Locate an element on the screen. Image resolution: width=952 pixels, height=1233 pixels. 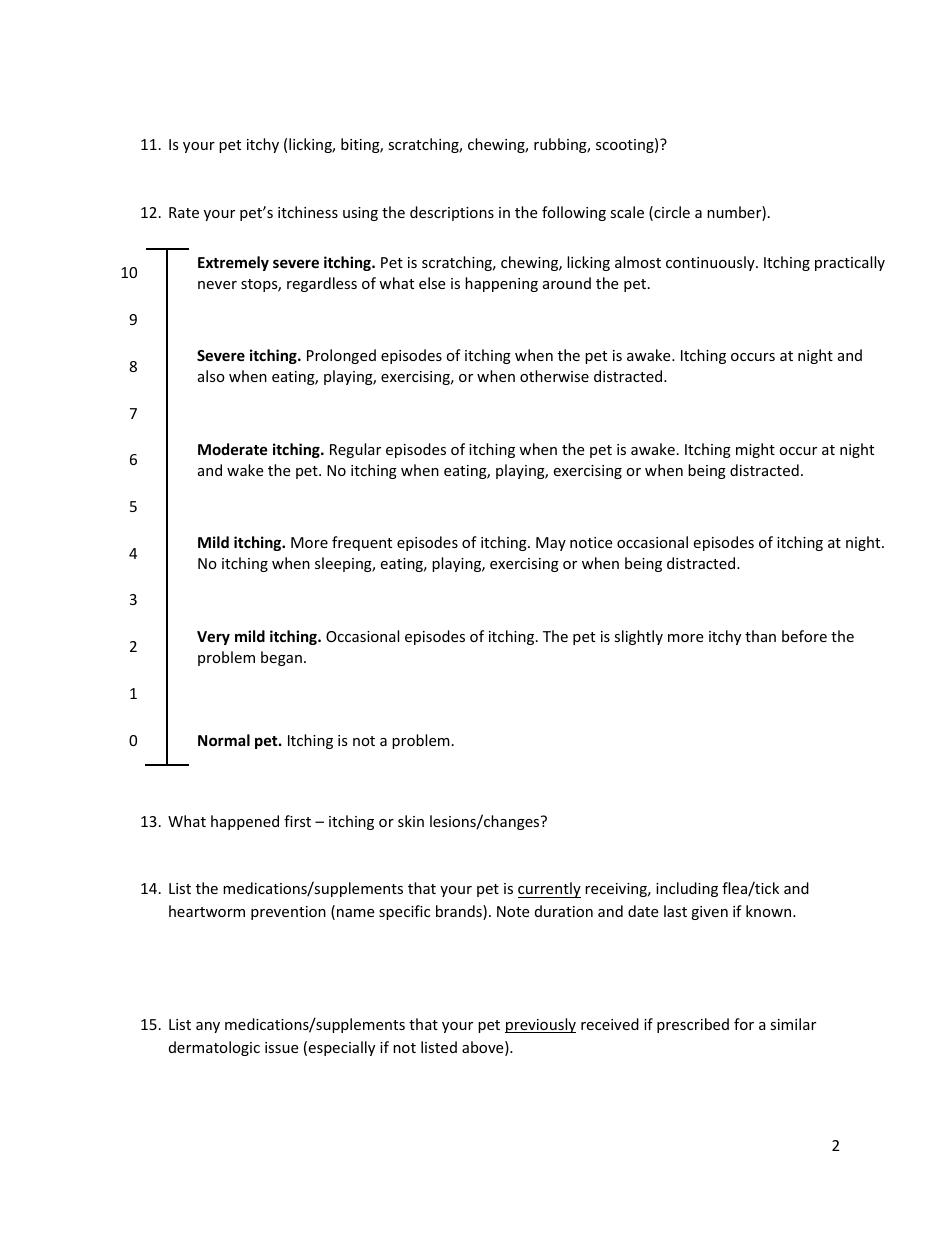
might is located at coordinates (755, 450).
